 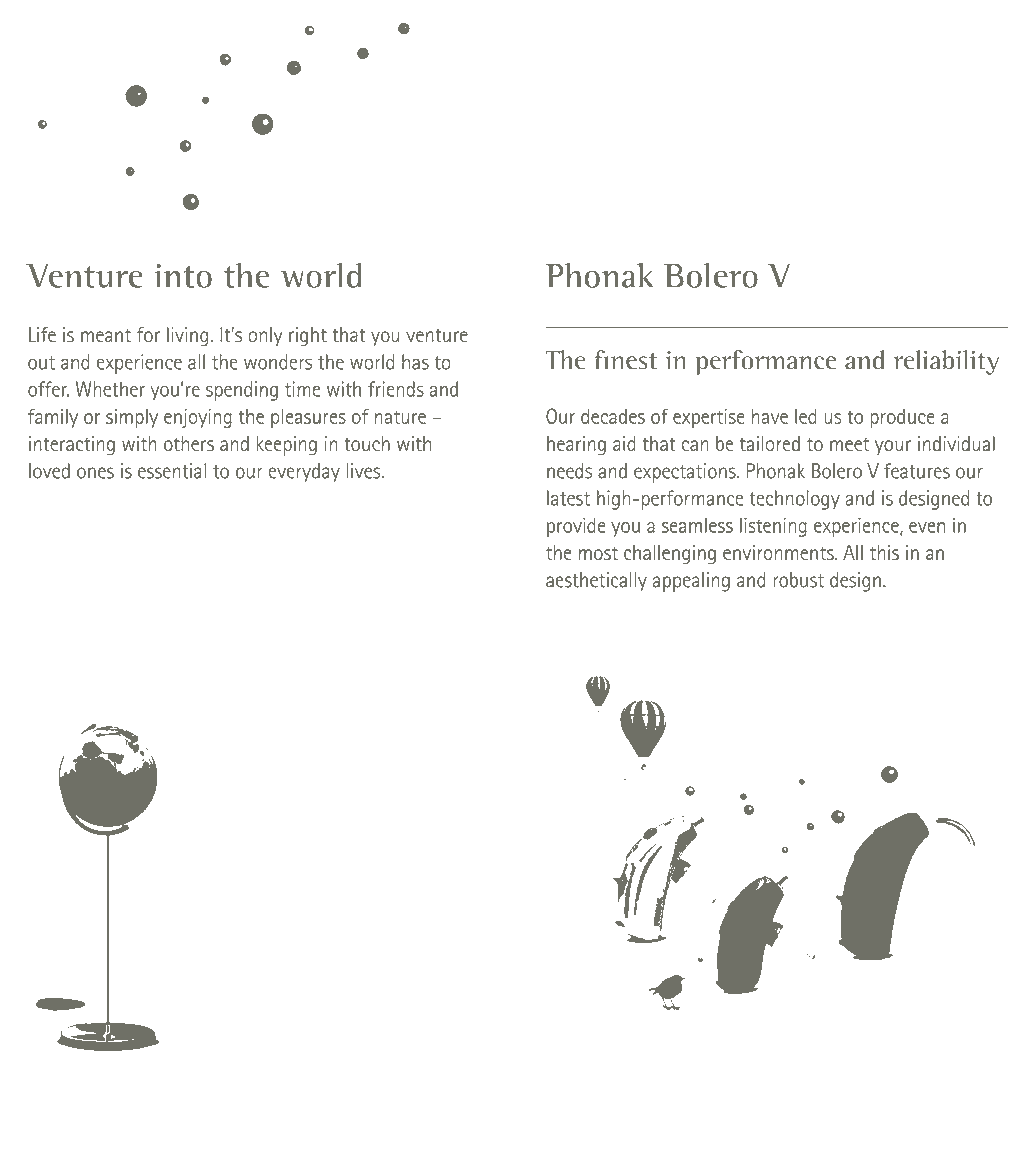 What do you see at coordinates (415, 362) in the screenshot?
I see `has` at bounding box center [415, 362].
